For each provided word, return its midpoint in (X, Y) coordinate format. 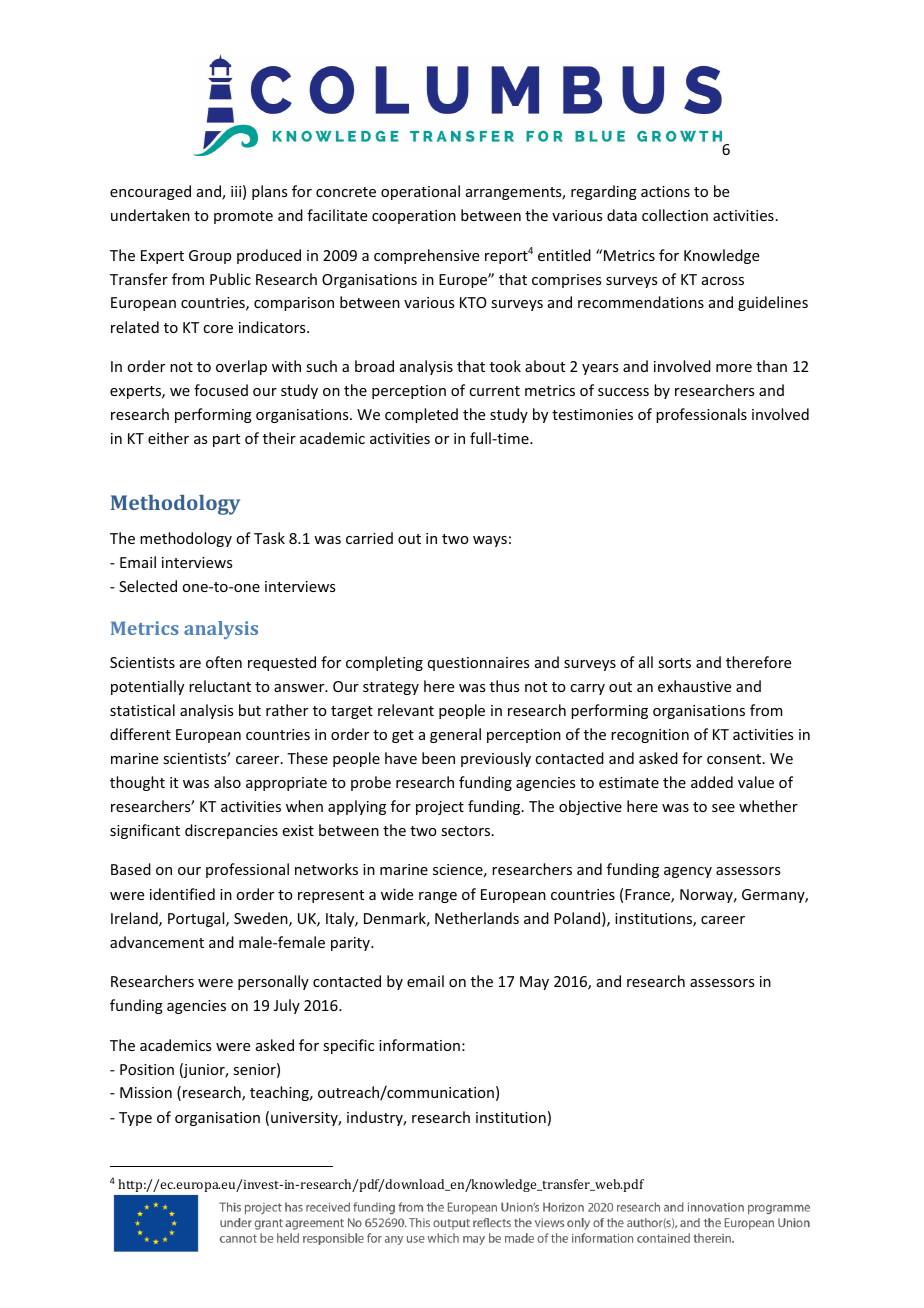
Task (269, 538)
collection (675, 215)
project (440, 808)
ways (490, 541)
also (227, 782)
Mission (146, 1092)
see (723, 808)
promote (243, 217)
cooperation (414, 217)
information (419, 1045)
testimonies (592, 414)
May (534, 983)
